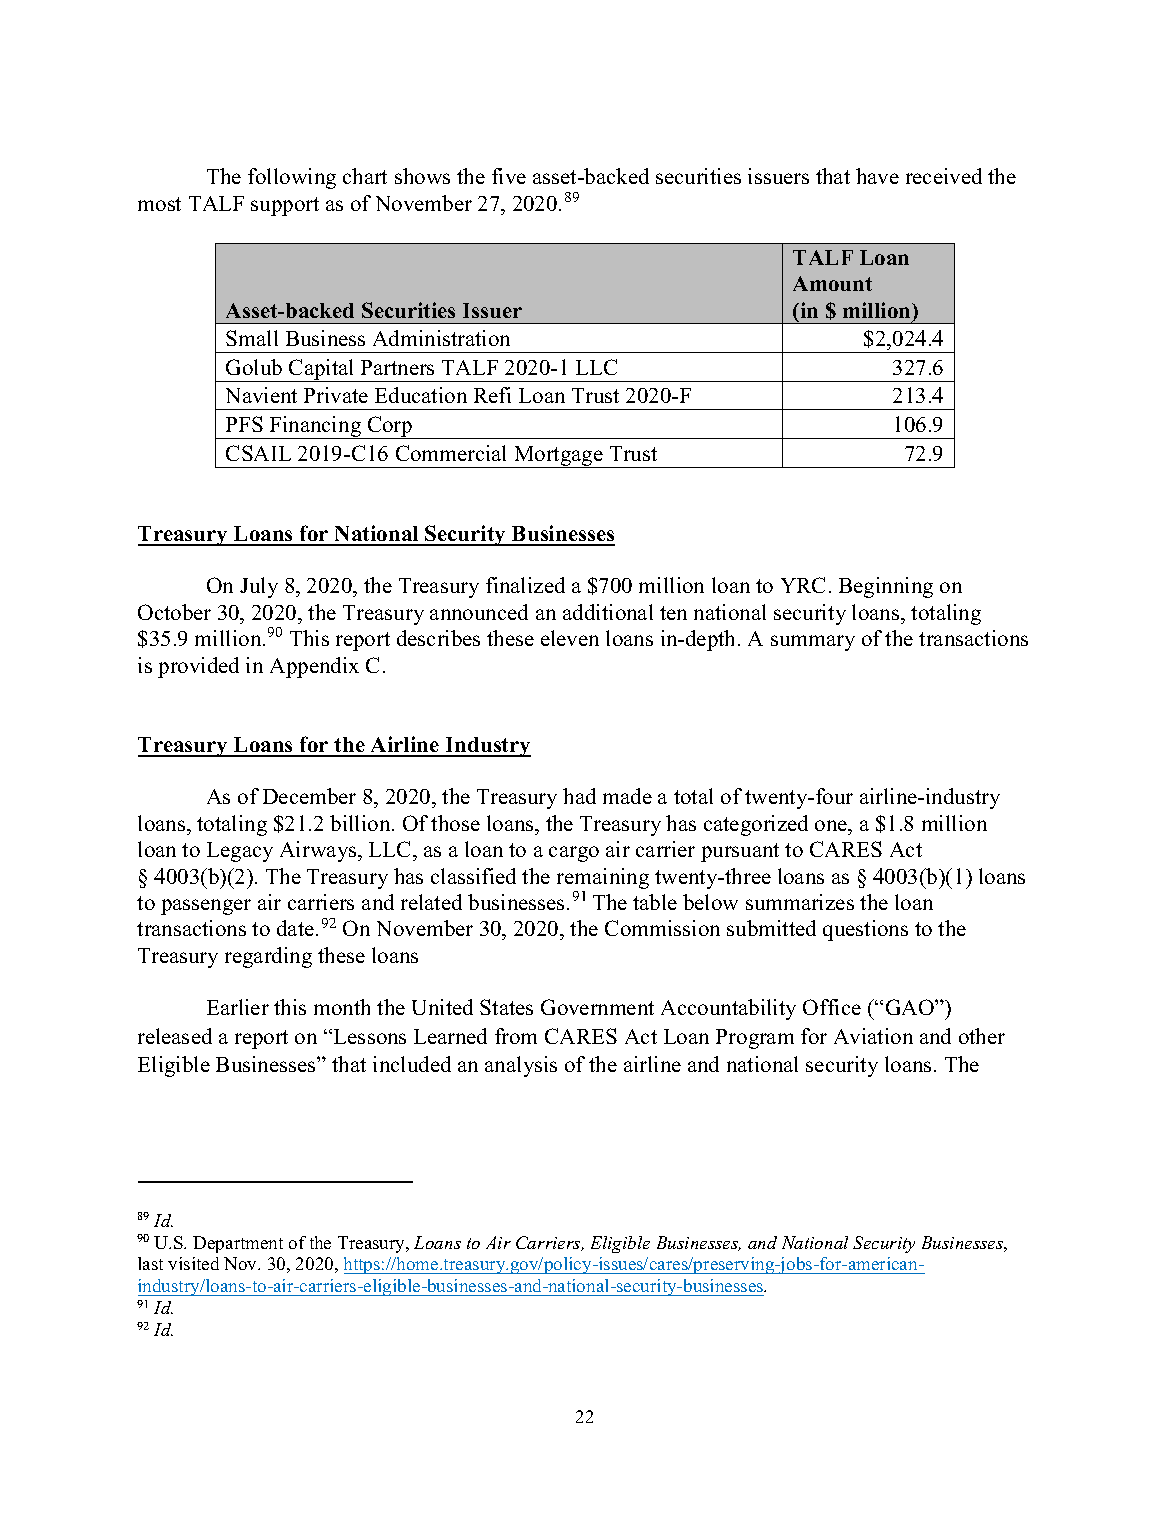  What do you see at coordinates (521, 1066) in the screenshot?
I see `analysis` at bounding box center [521, 1066].
